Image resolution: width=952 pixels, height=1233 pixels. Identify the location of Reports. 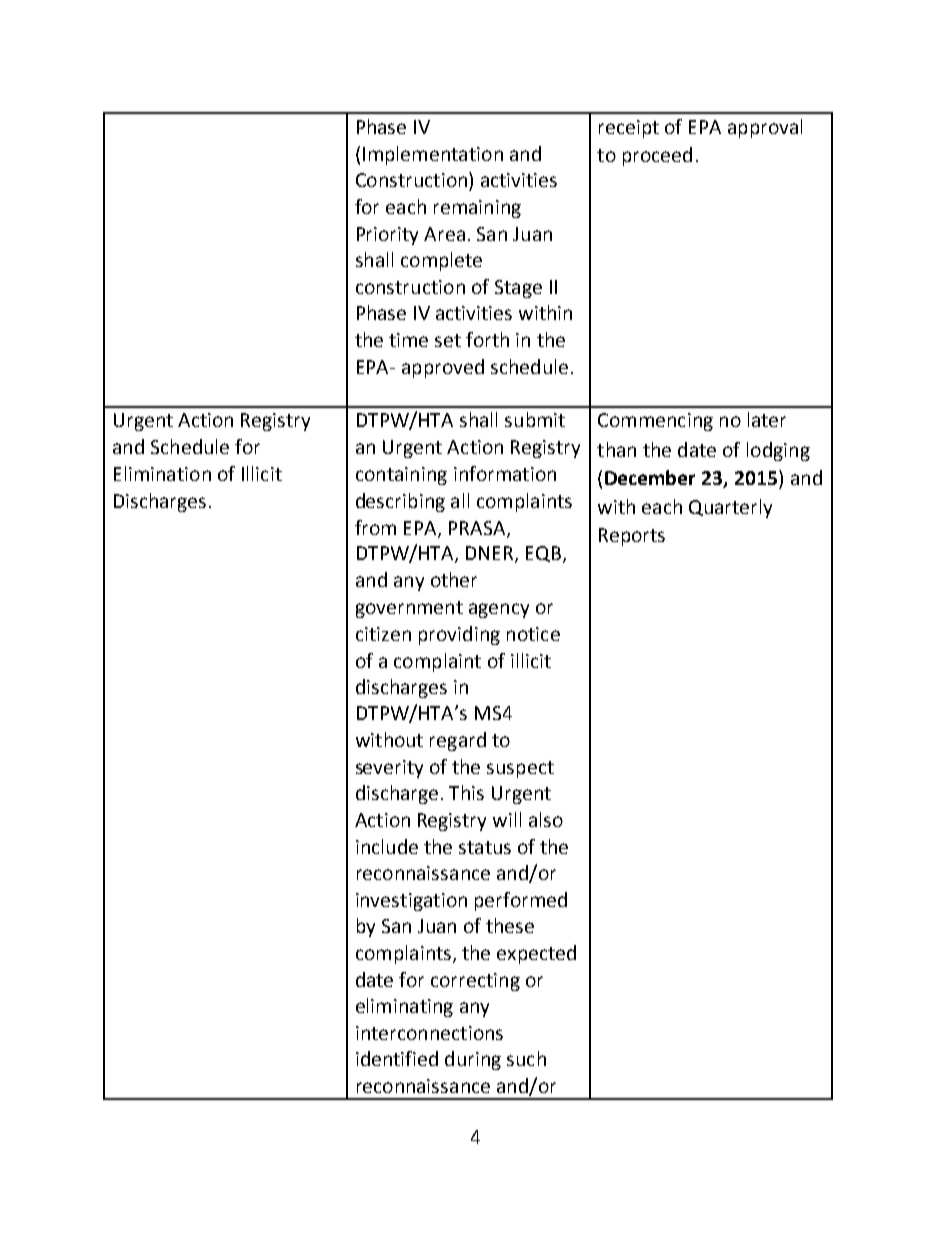
(632, 537).
